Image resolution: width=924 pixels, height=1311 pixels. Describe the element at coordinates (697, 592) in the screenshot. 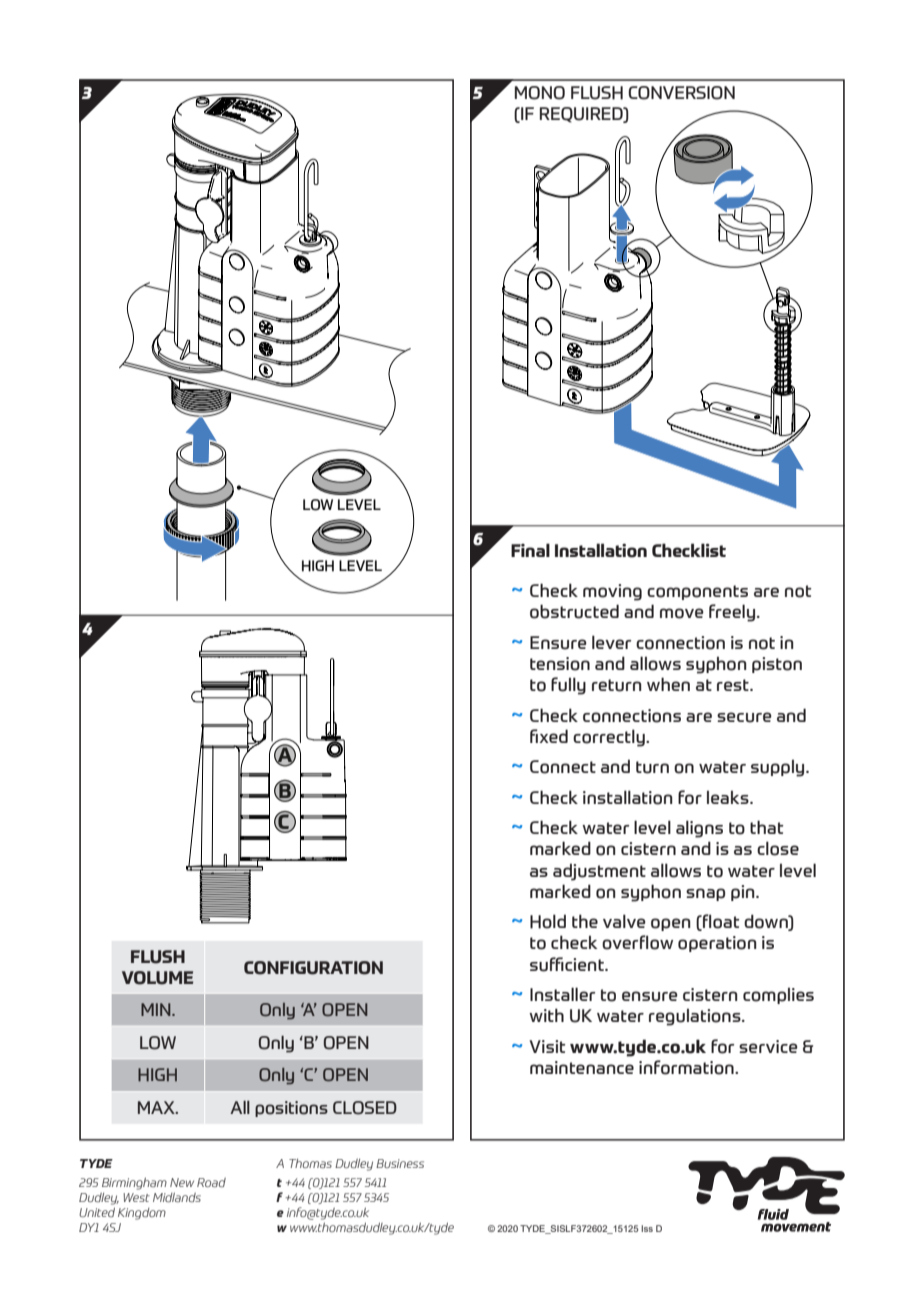

I see `components` at that location.
